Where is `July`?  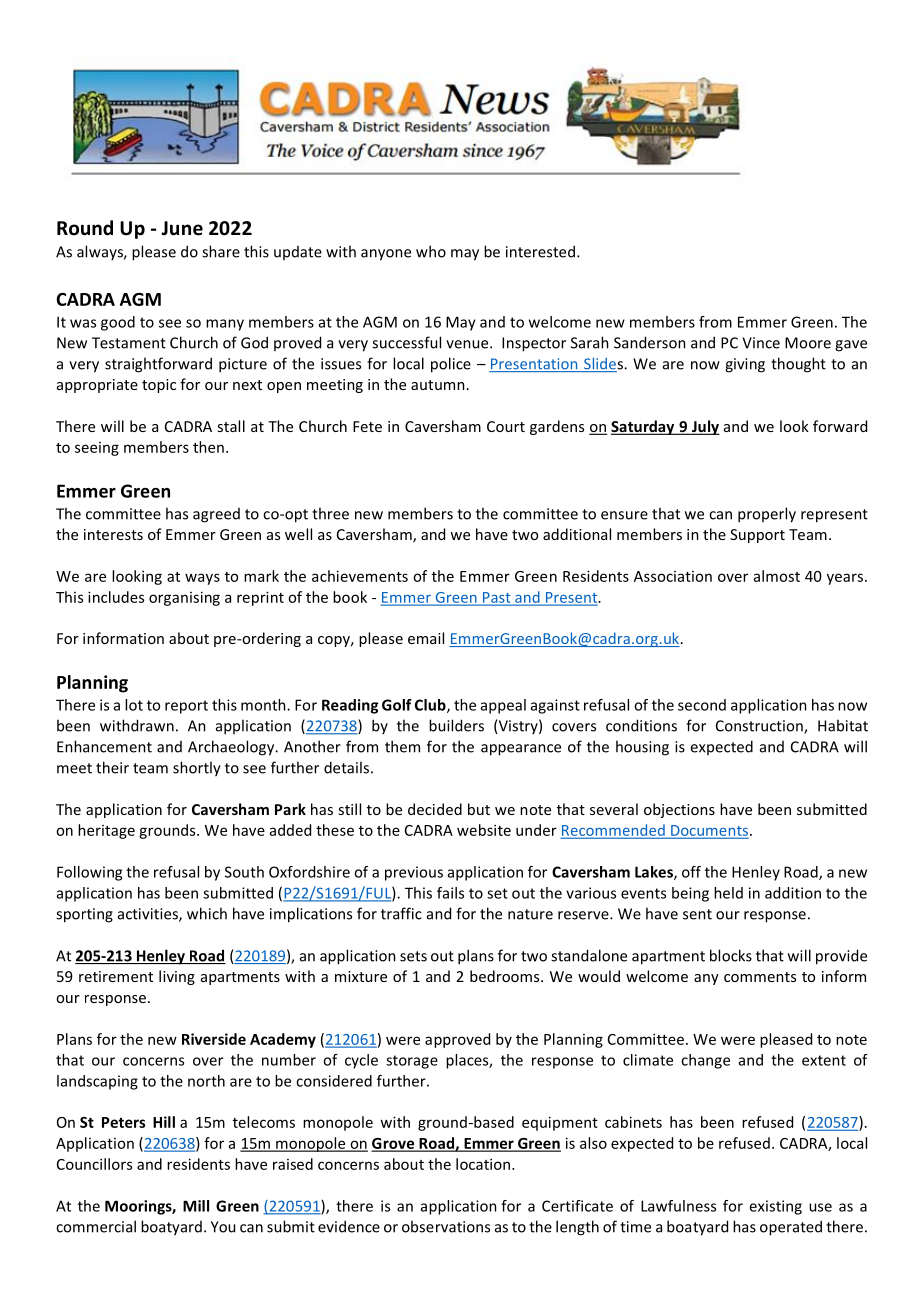 July is located at coordinates (705, 427).
